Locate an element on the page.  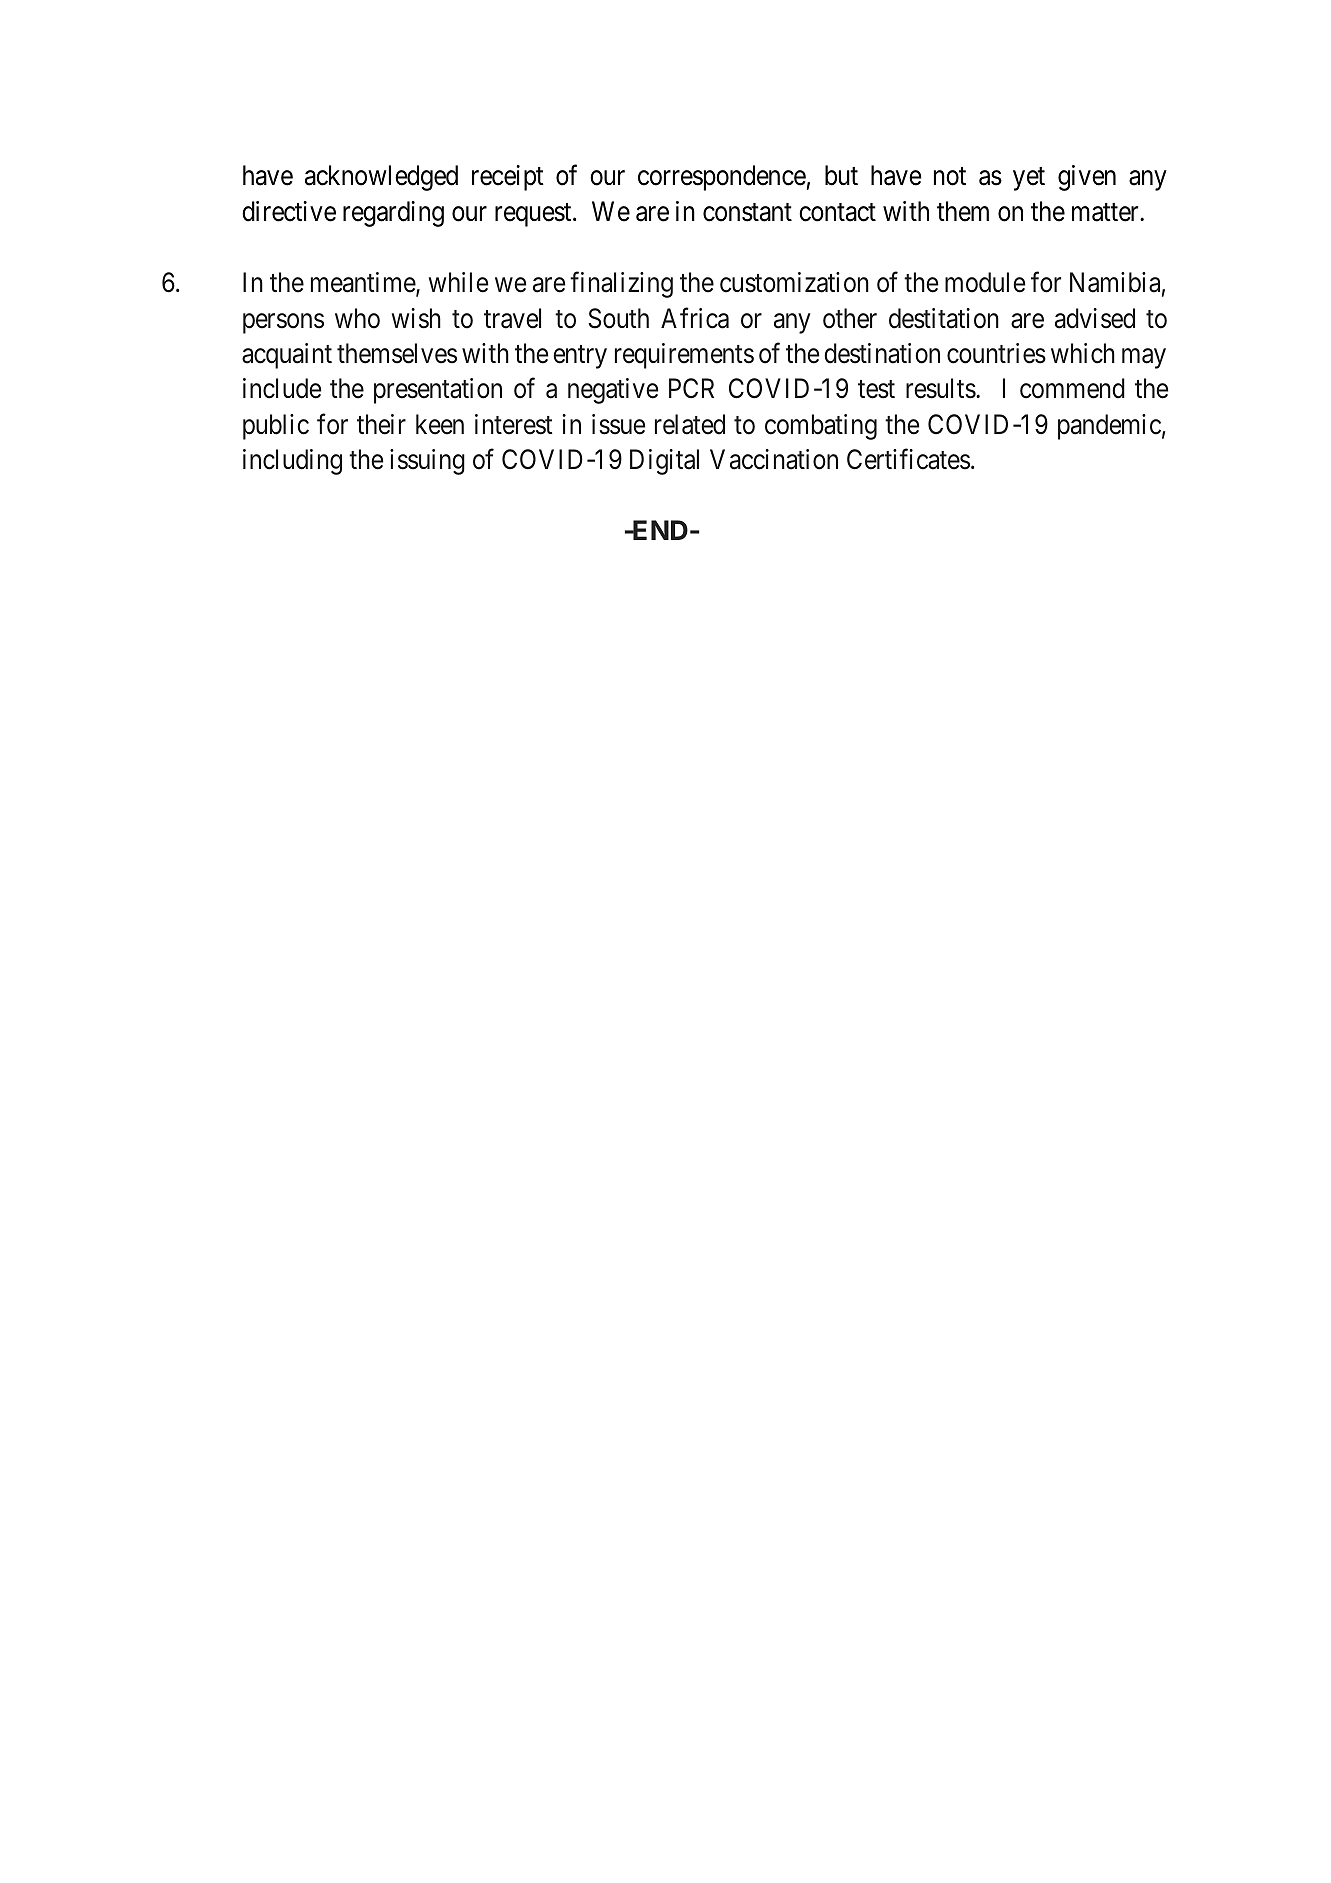
acknowledged is located at coordinates (381, 178).
